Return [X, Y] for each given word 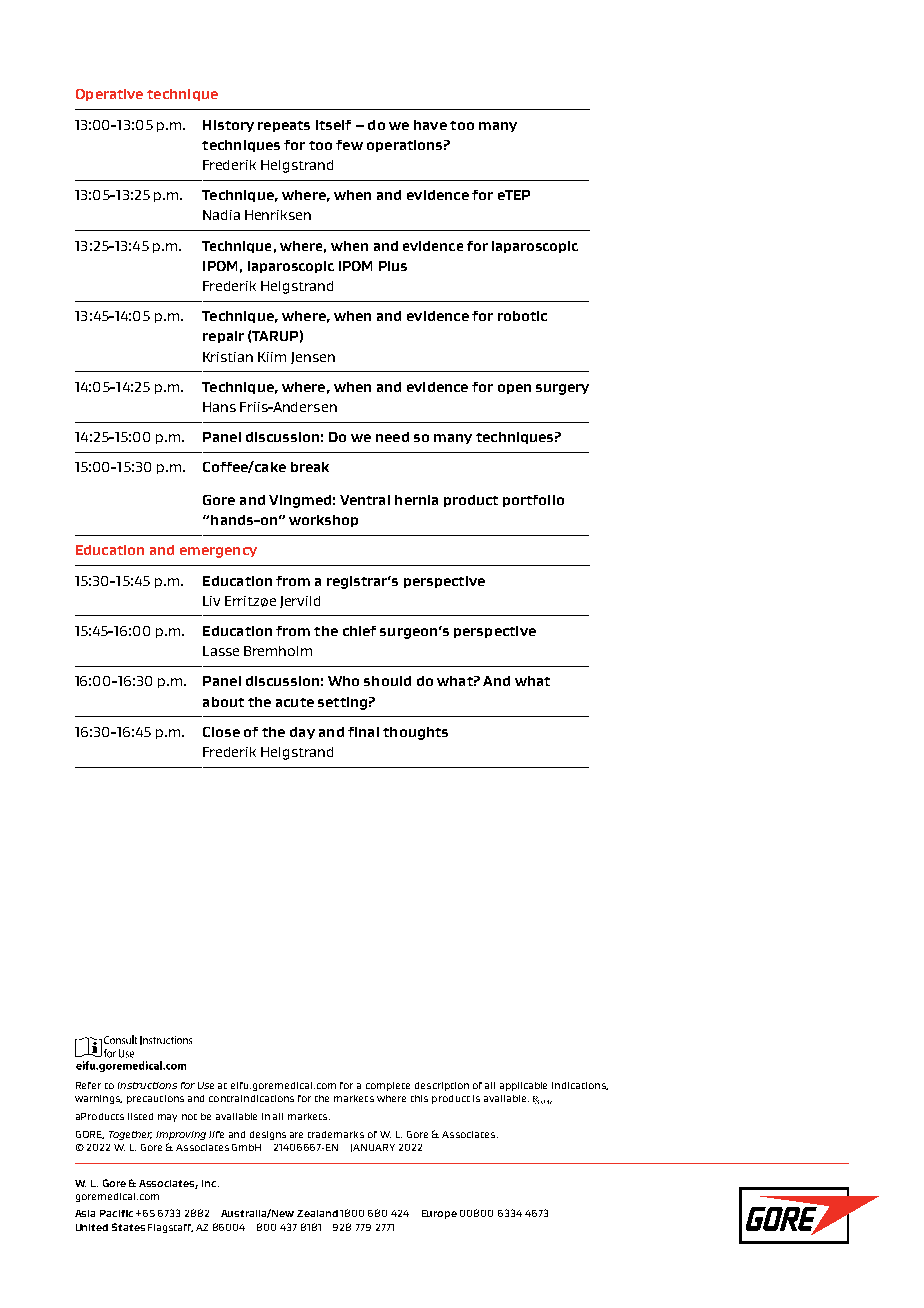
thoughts [415, 733]
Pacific [116, 1213]
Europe [439, 1214]
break [310, 467]
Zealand [317, 1213]
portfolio [533, 501]
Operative [109, 95]
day [302, 733]
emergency [218, 552]
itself [333, 125]
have [430, 125]
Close [221, 732]
